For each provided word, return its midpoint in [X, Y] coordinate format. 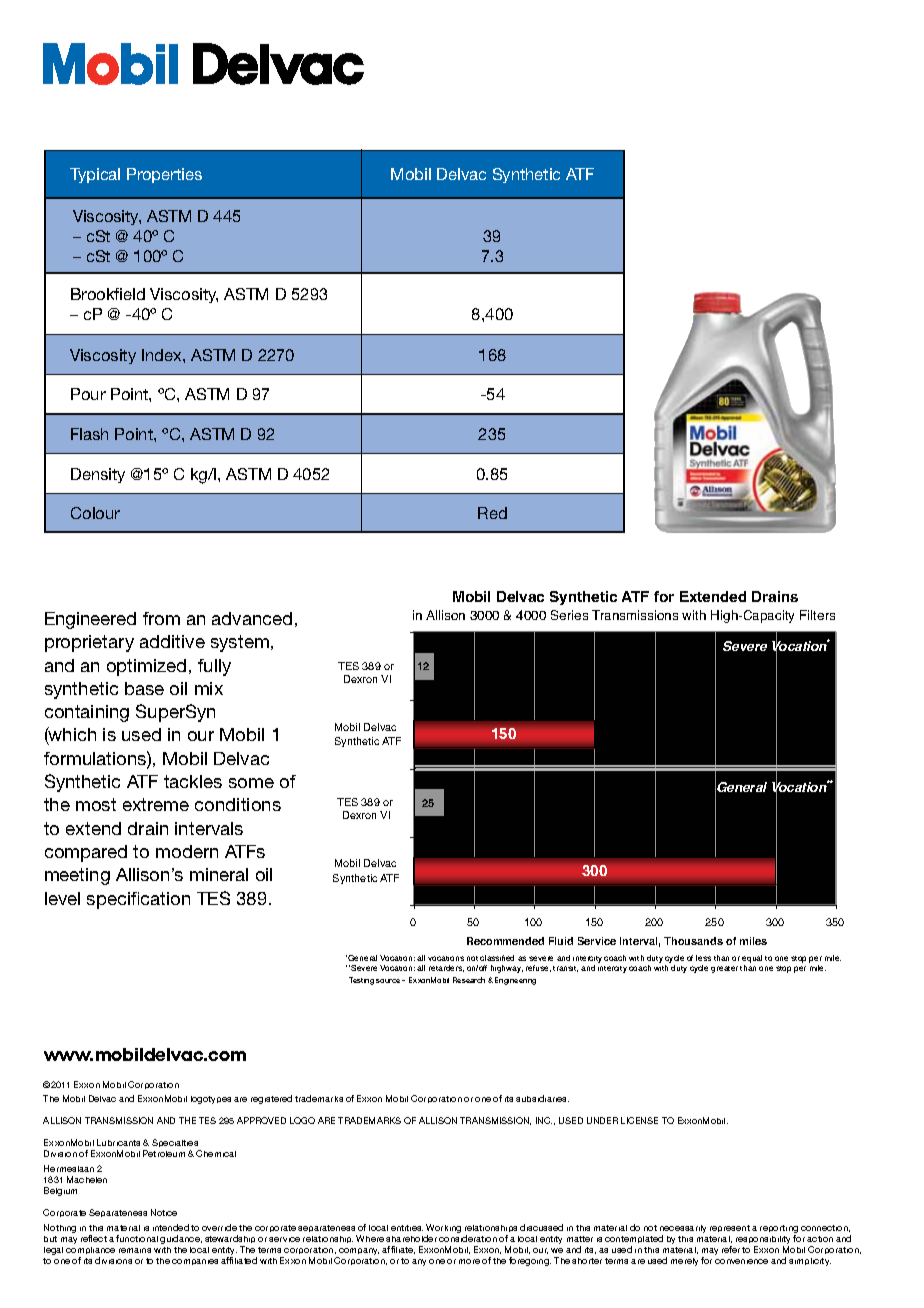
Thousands [693, 941]
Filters [817, 615]
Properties [164, 175]
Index [163, 355]
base [144, 688]
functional [137, 1238]
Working [443, 1230]
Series [569, 615]
